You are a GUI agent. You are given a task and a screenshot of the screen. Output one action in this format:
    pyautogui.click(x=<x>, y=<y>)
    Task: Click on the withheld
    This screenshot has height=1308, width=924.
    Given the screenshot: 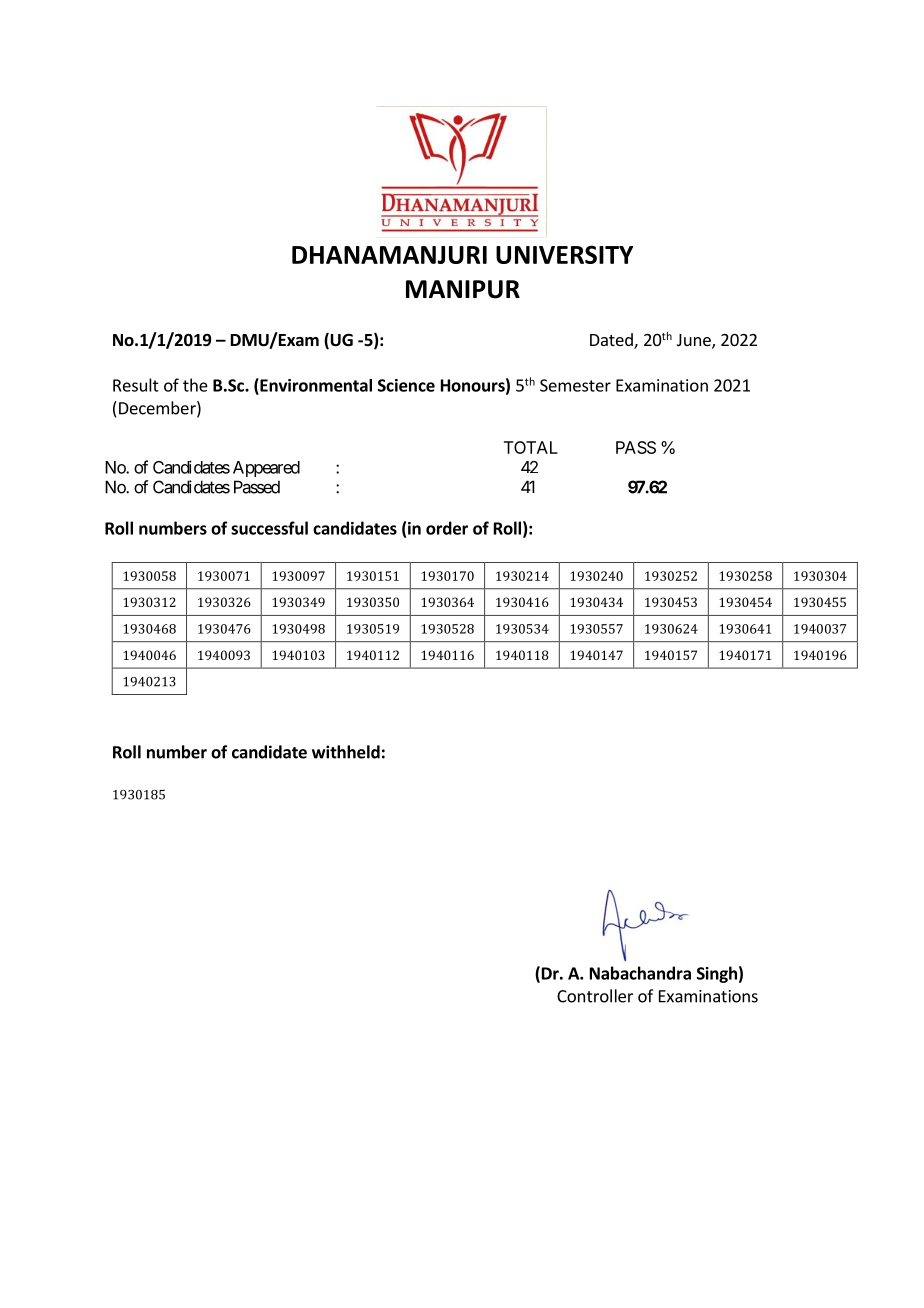 What is the action you would take?
    pyautogui.click(x=346, y=752)
